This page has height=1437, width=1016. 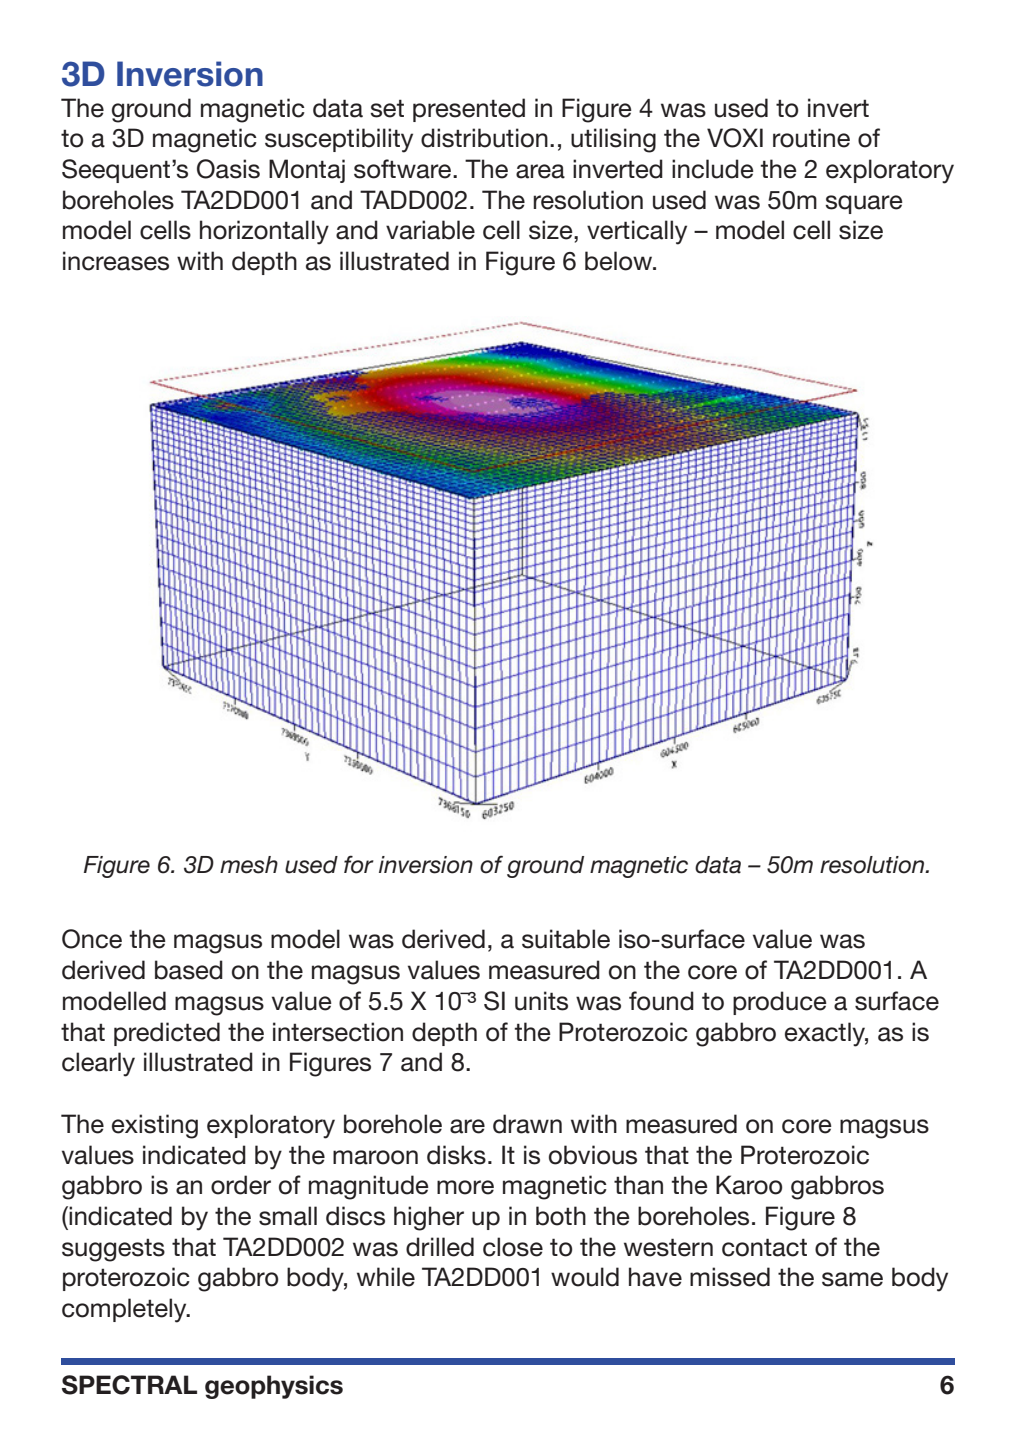 What do you see at coordinates (541, 1001) in the page?
I see `units` at bounding box center [541, 1001].
